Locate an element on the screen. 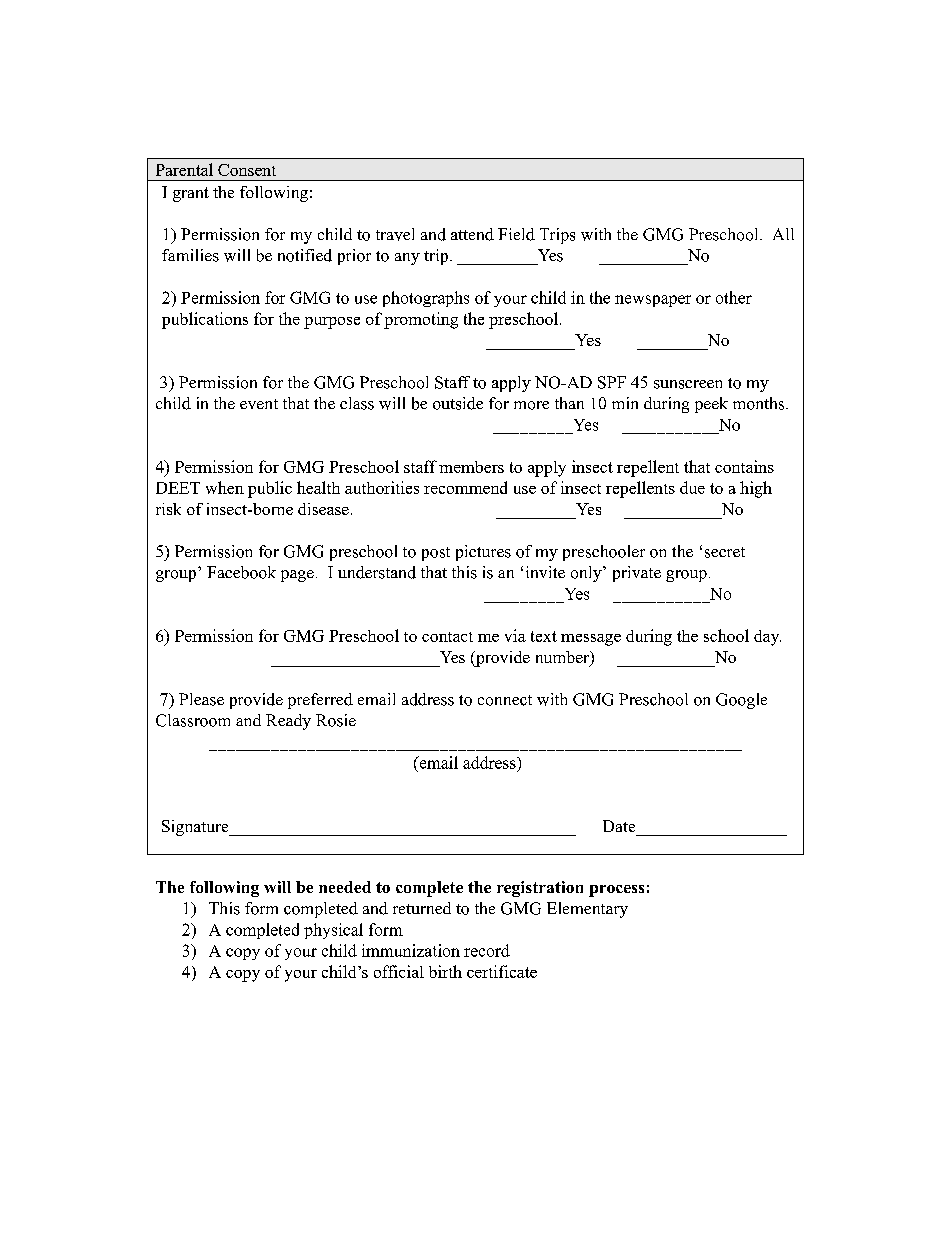 This screenshot has width=952, height=1233. All is located at coordinates (783, 234).
